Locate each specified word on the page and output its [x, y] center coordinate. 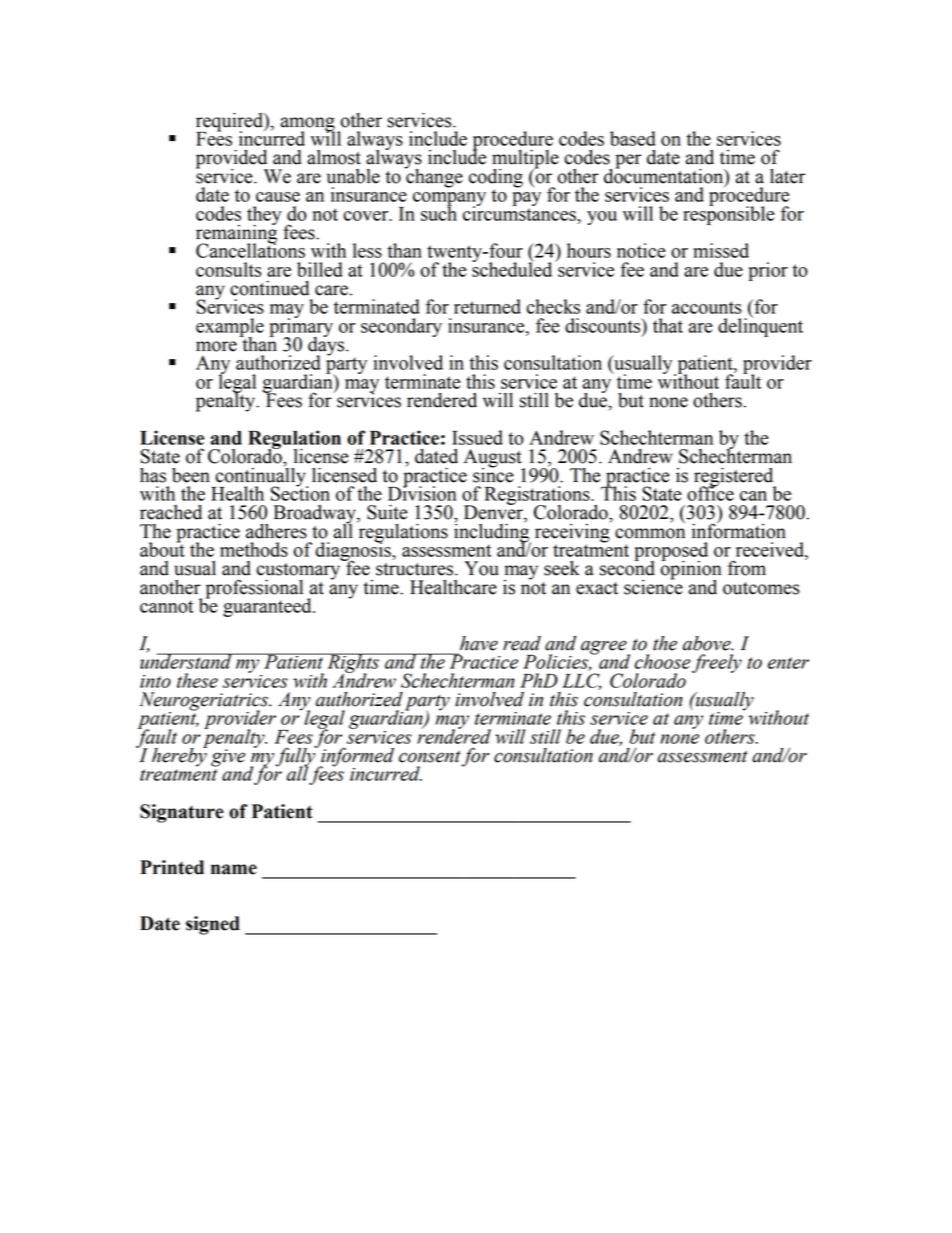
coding [496, 179]
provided [232, 160]
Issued [477, 437]
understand [187, 660]
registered [735, 478]
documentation [665, 176]
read [522, 643]
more [216, 346]
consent [430, 757]
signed [213, 925]
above [708, 643]
